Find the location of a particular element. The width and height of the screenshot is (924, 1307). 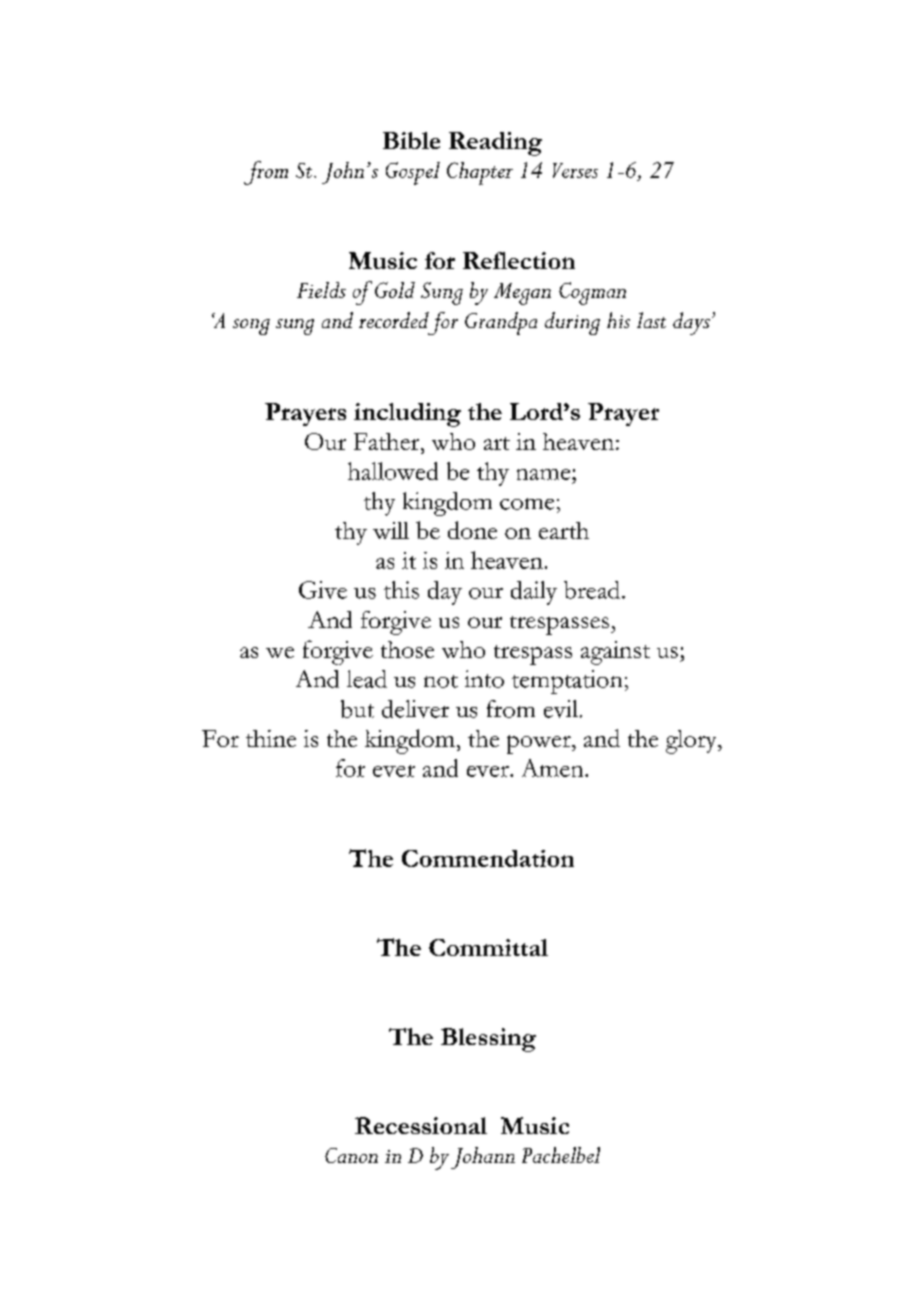

Verses is located at coordinates (575, 170).
